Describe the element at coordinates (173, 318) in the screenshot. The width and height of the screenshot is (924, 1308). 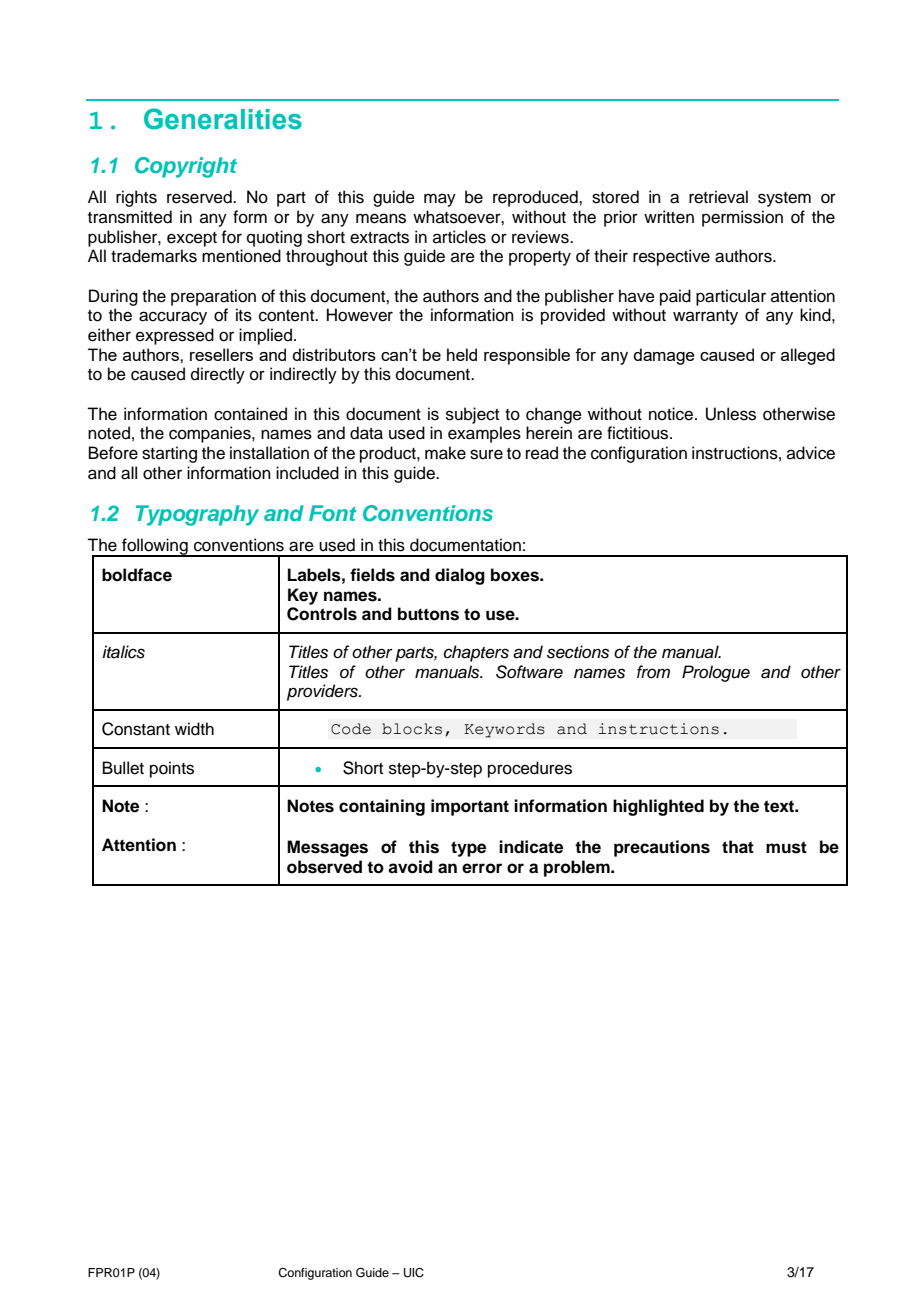
I see `accuracy` at that location.
